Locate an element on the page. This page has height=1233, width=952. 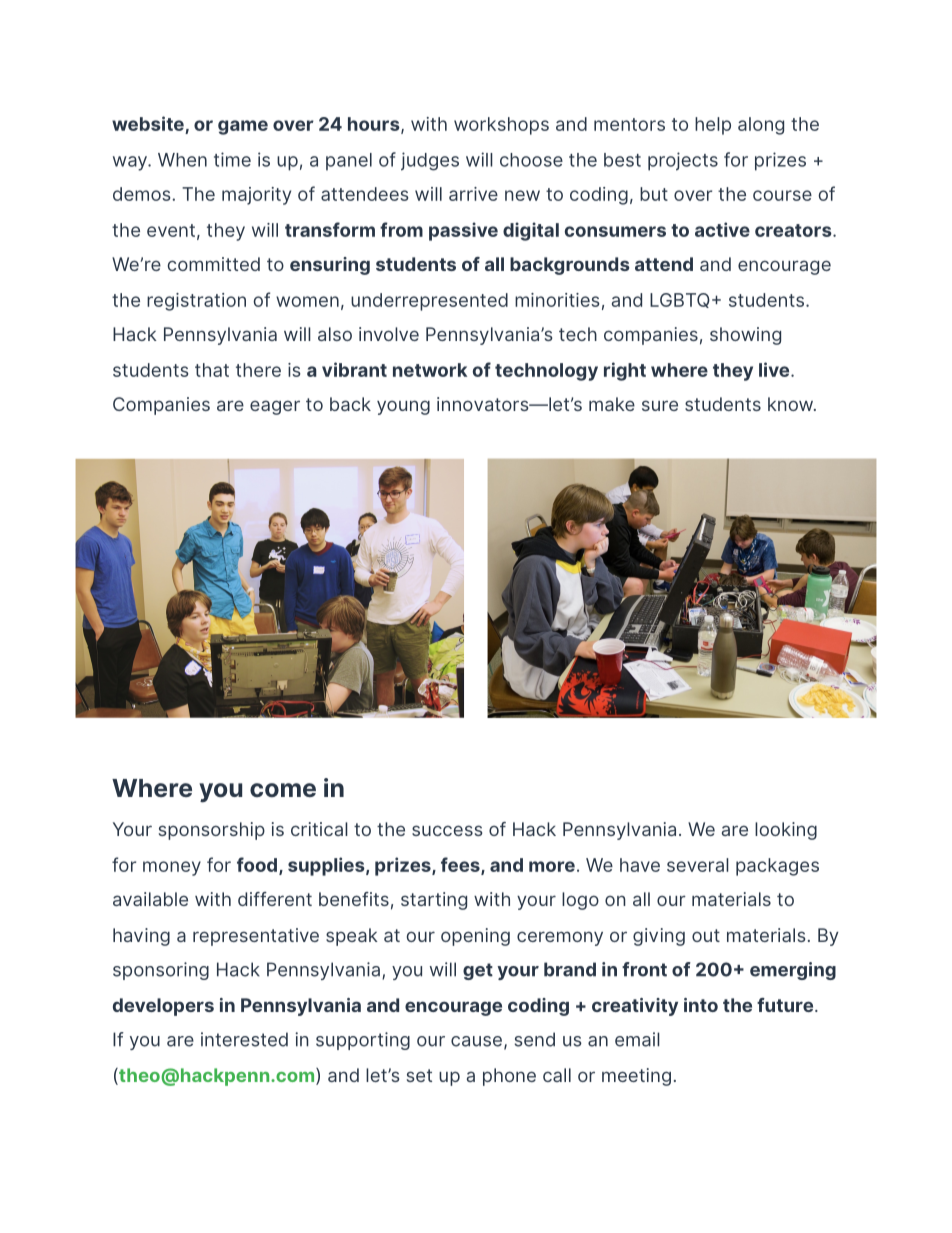
come is located at coordinates (283, 790).
